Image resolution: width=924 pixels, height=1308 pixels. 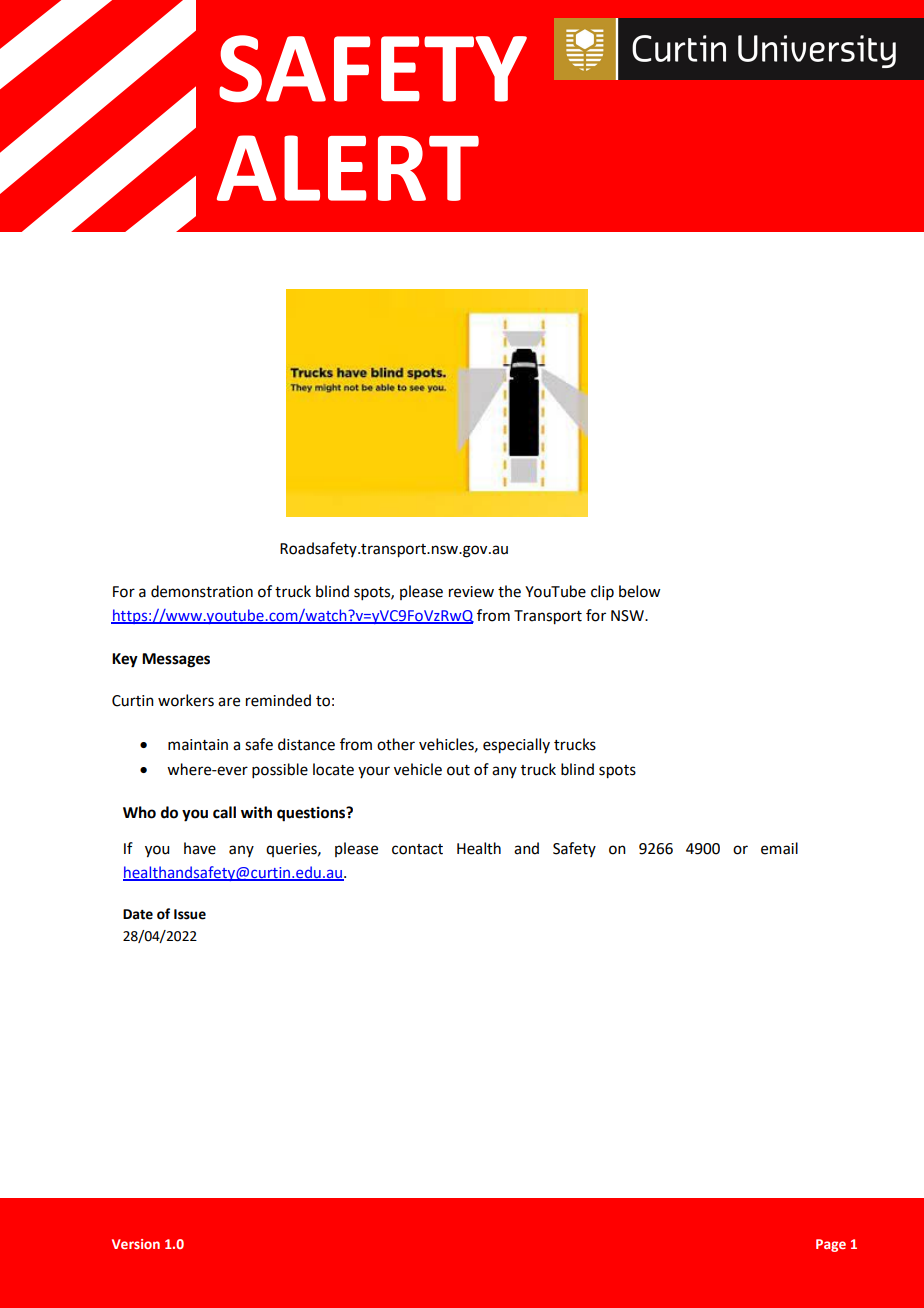 I want to click on other, so click(x=396, y=744).
